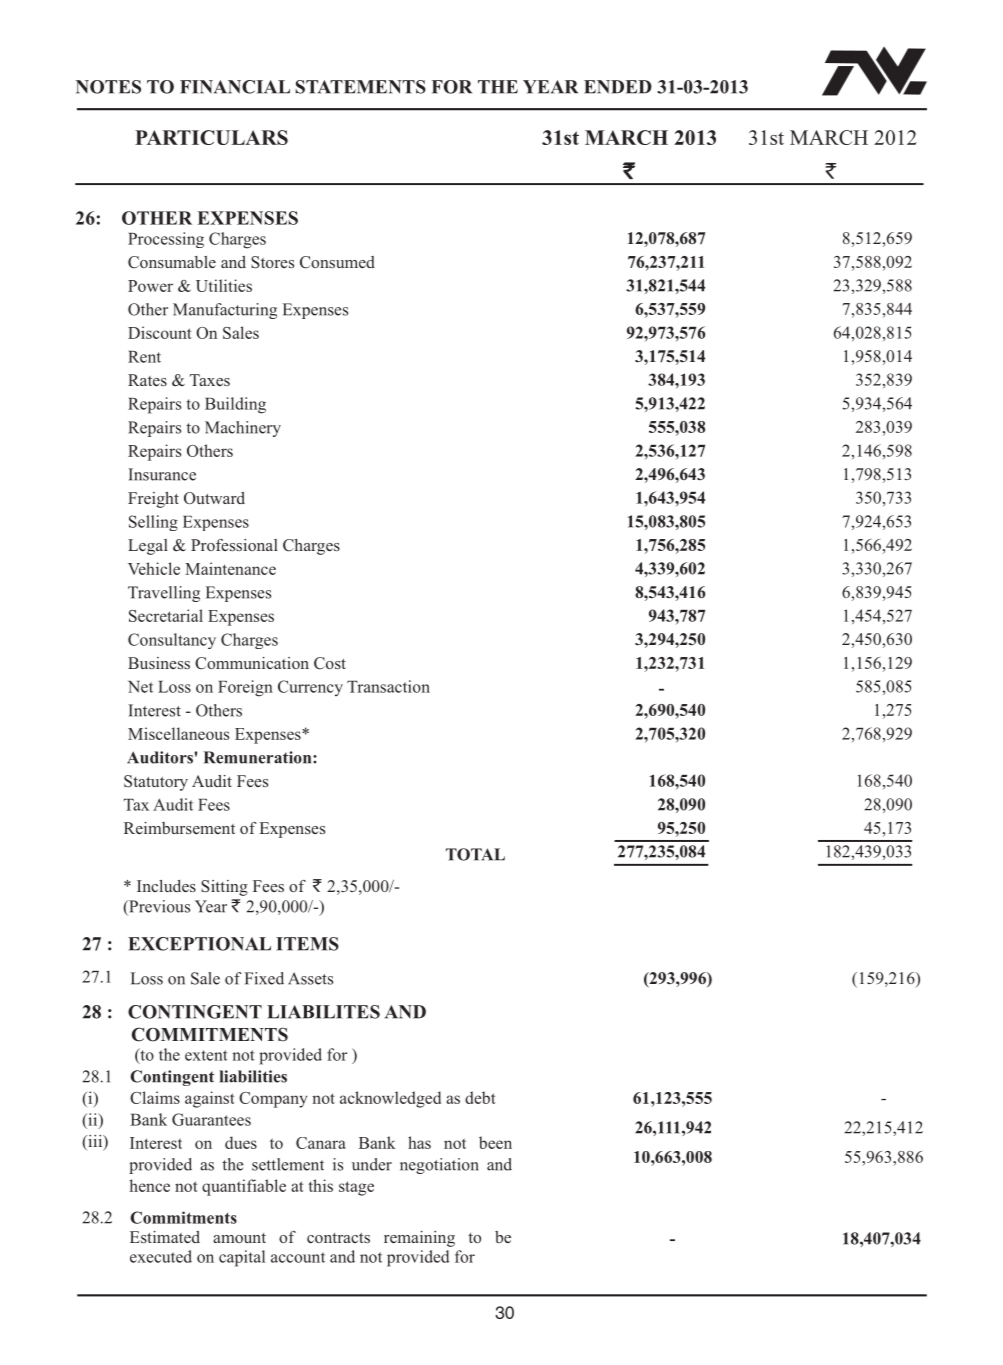 Image resolution: width=1003 pixels, height=1365 pixels. What do you see at coordinates (360, 87) in the screenshot?
I see `STATEMENTS` at bounding box center [360, 87].
